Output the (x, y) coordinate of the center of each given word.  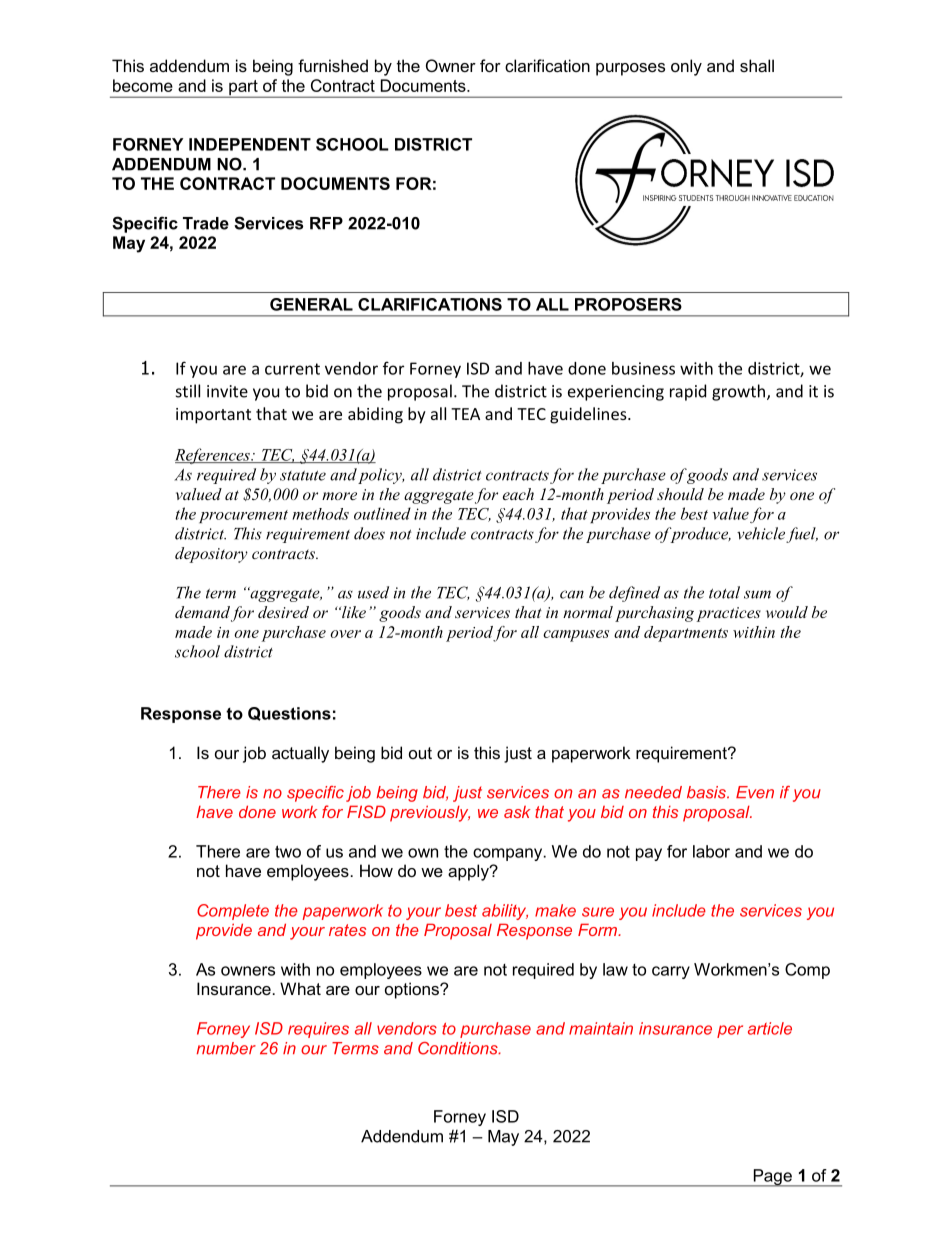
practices (728, 614)
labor (711, 851)
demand (202, 612)
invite (227, 391)
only (686, 67)
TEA (465, 414)
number (226, 1048)
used (373, 592)
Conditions (459, 1048)
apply (469, 872)
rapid (688, 392)
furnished (333, 65)
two (288, 851)
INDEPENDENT (250, 144)
